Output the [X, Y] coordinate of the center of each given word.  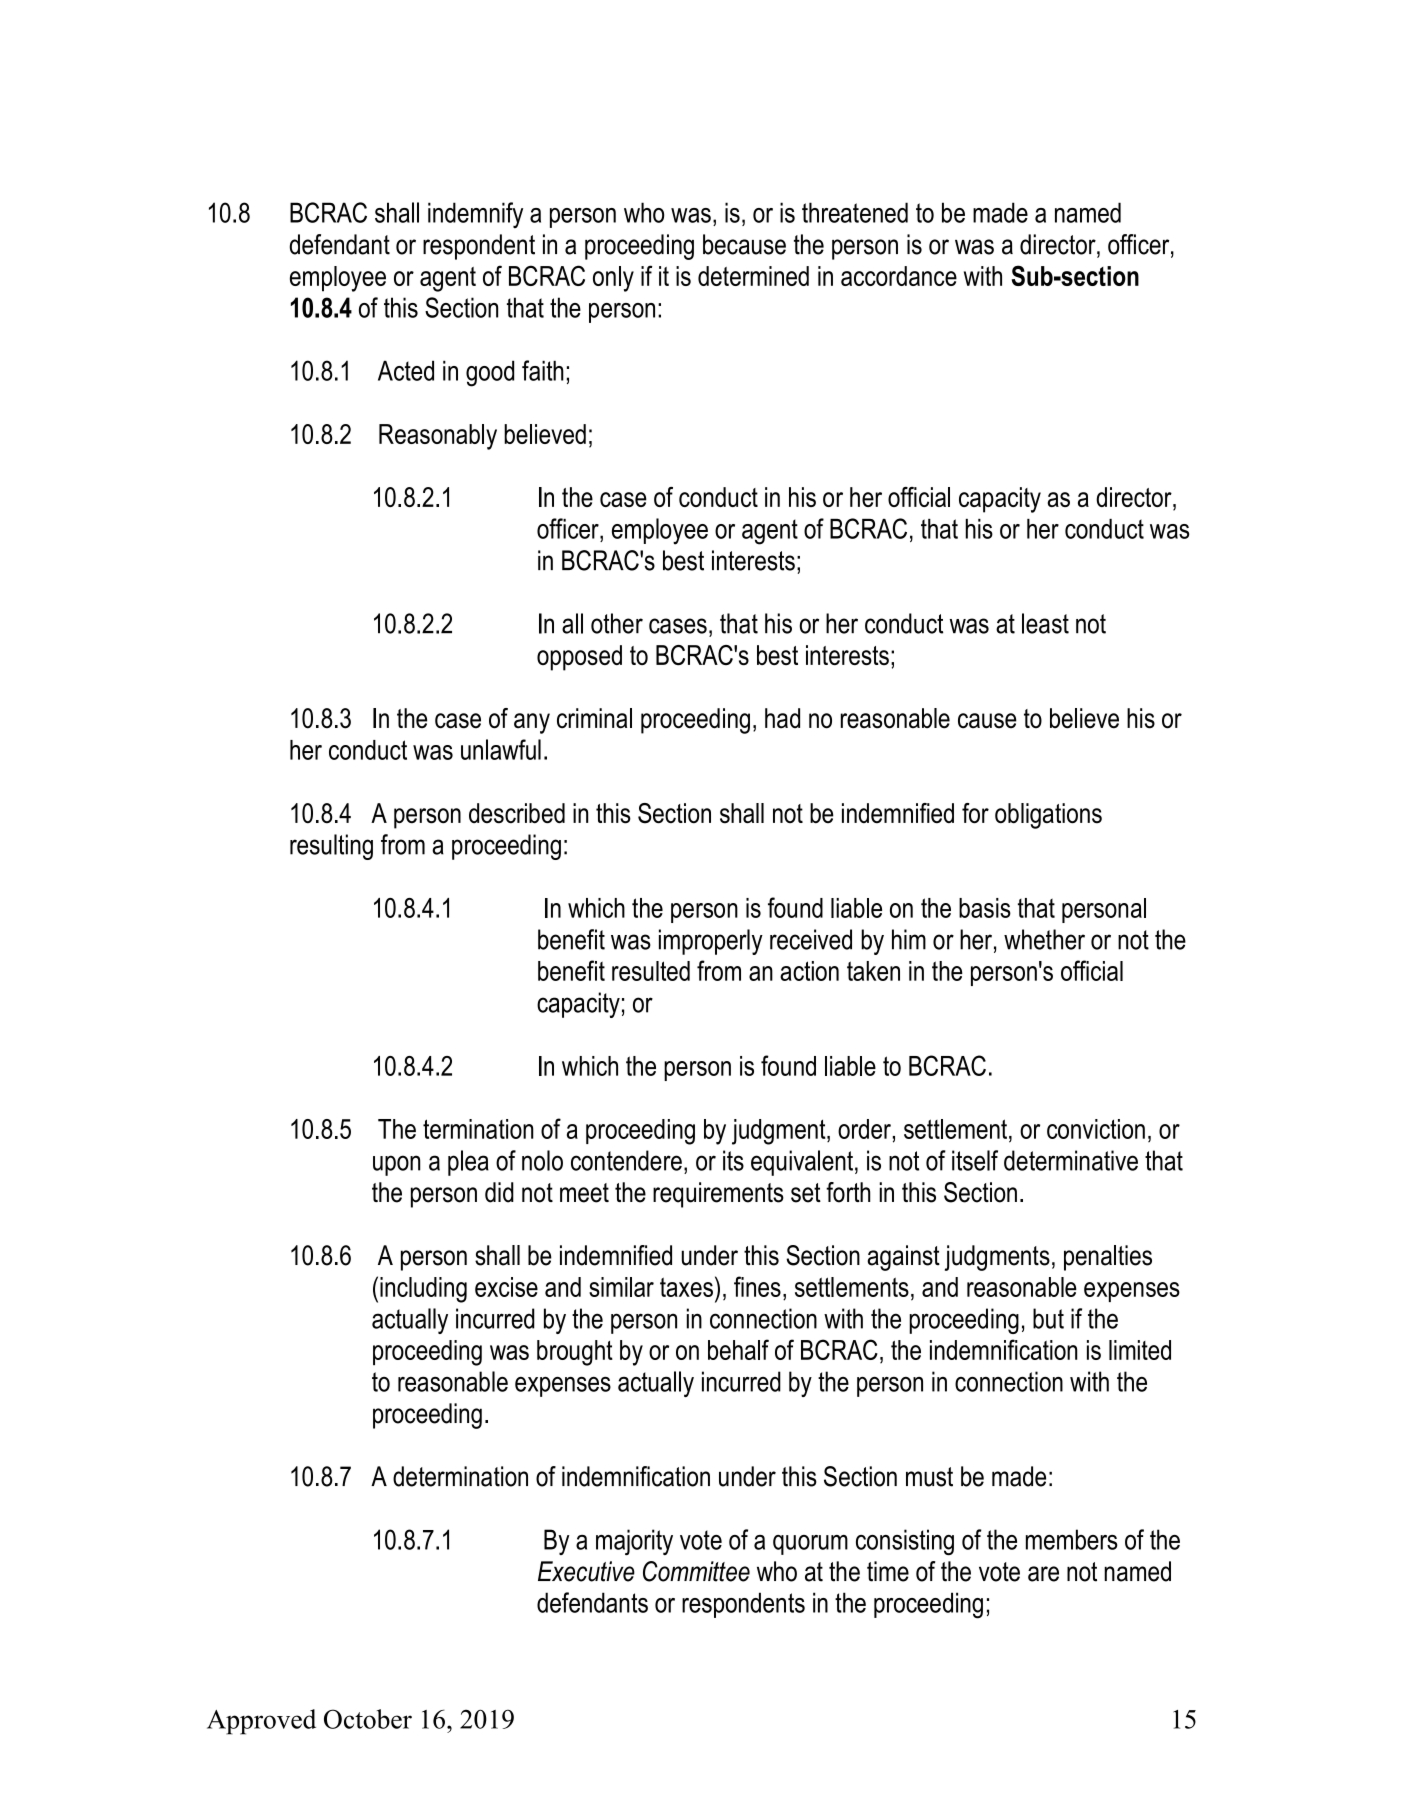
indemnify [475, 215]
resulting [331, 847]
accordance [899, 276]
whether [1044, 939]
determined [753, 276]
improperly [711, 942]
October [368, 1719]
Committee [696, 1571]
